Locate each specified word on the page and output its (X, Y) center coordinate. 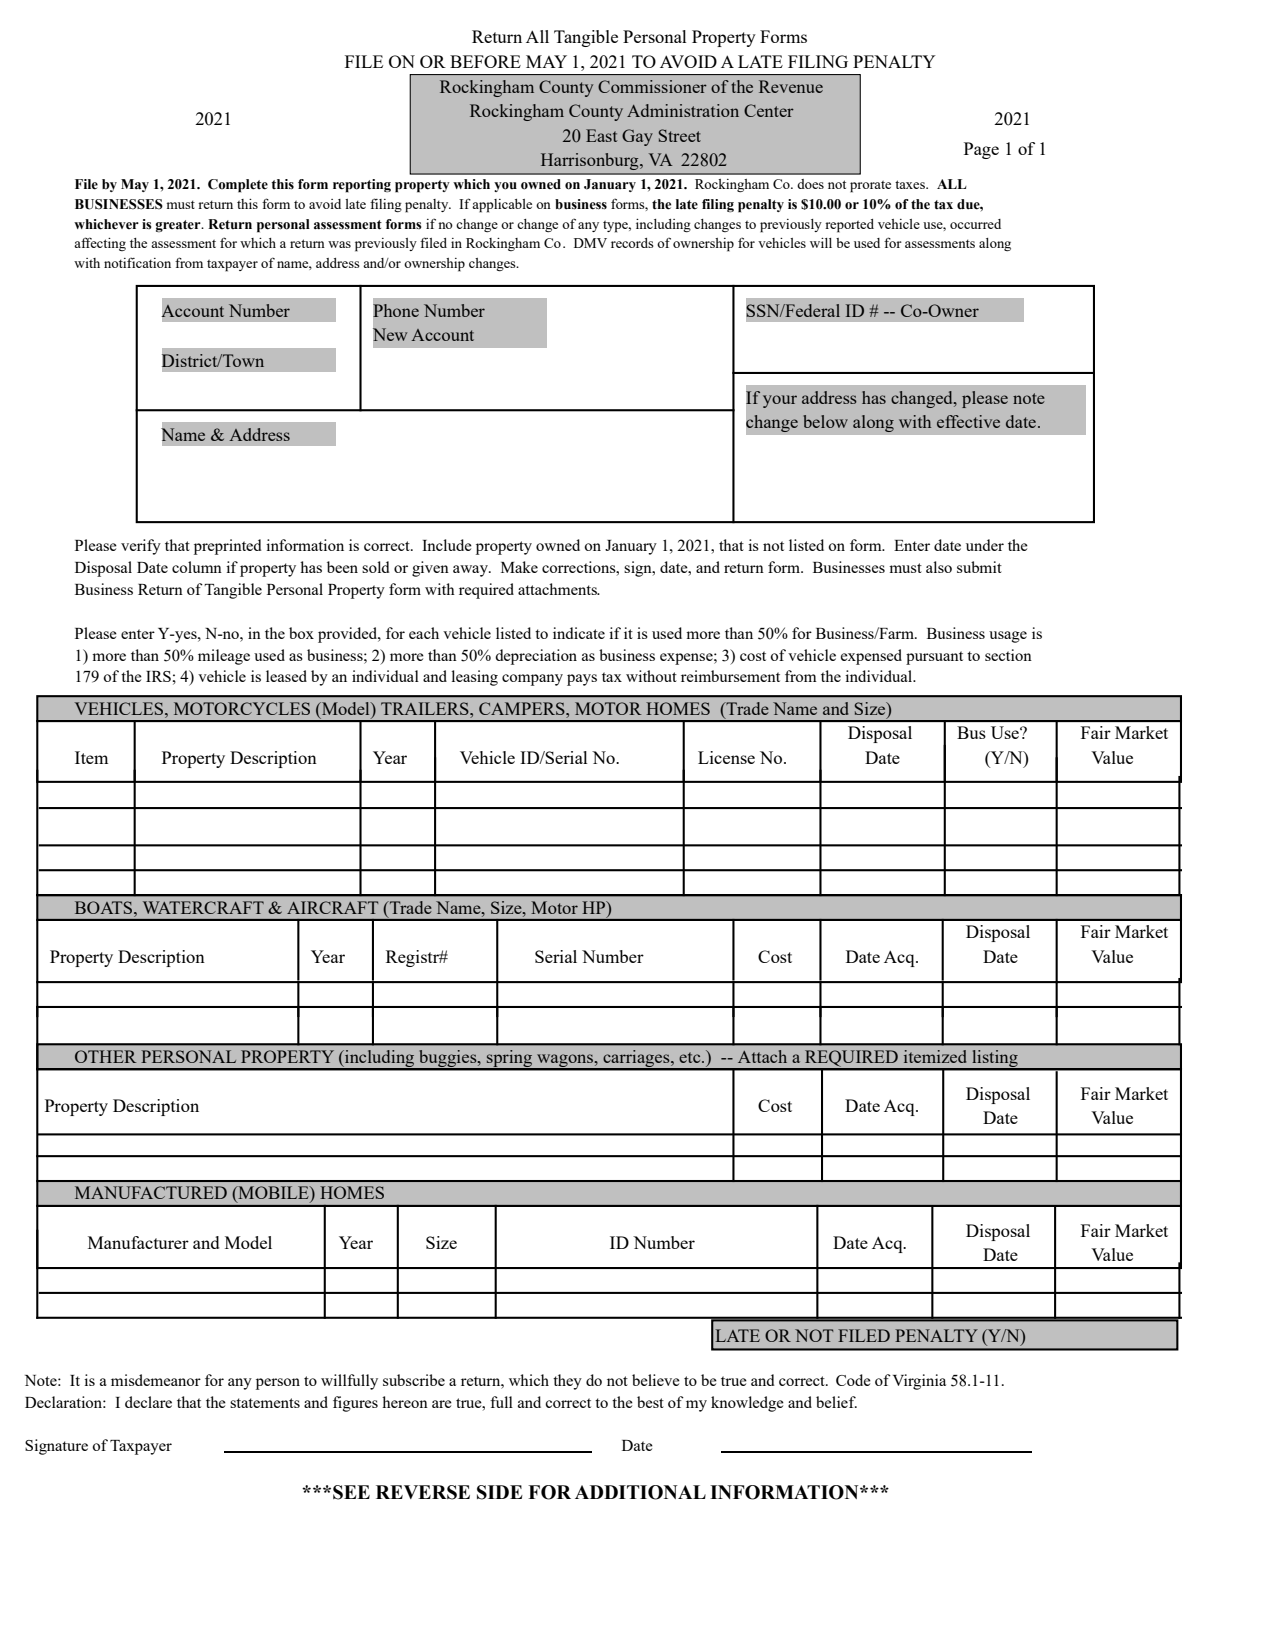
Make (519, 567)
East (601, 135)
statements (265, 1403)
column (197, 567)
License (726, 757)
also (939, 567)
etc (691, 1057)
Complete (238, 186)
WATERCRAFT (203, 907)
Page (981, 150)
